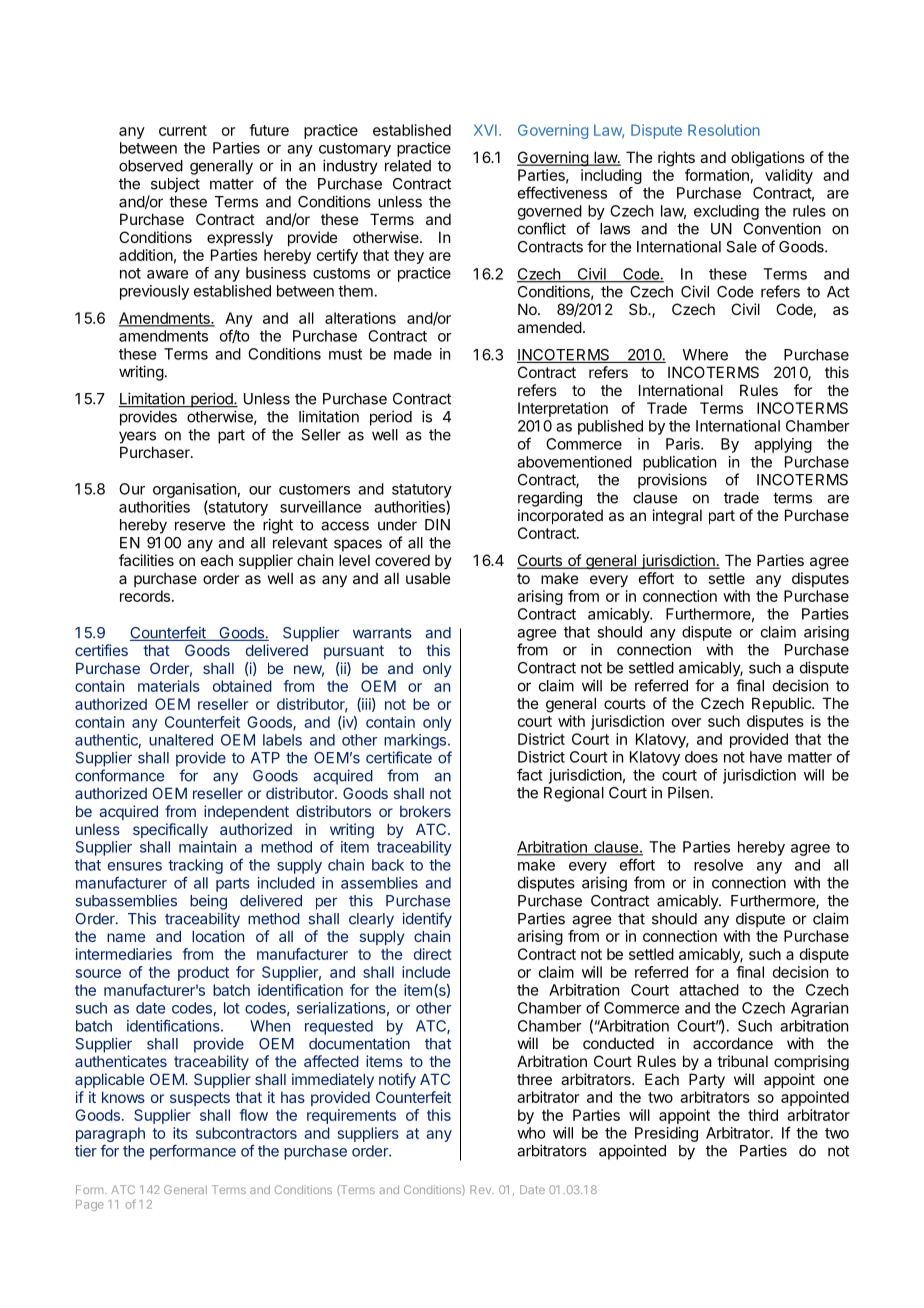 Image resolution: width=924 pixels, height=1308 pixels. I want to click on observed, so click(151, 166).
